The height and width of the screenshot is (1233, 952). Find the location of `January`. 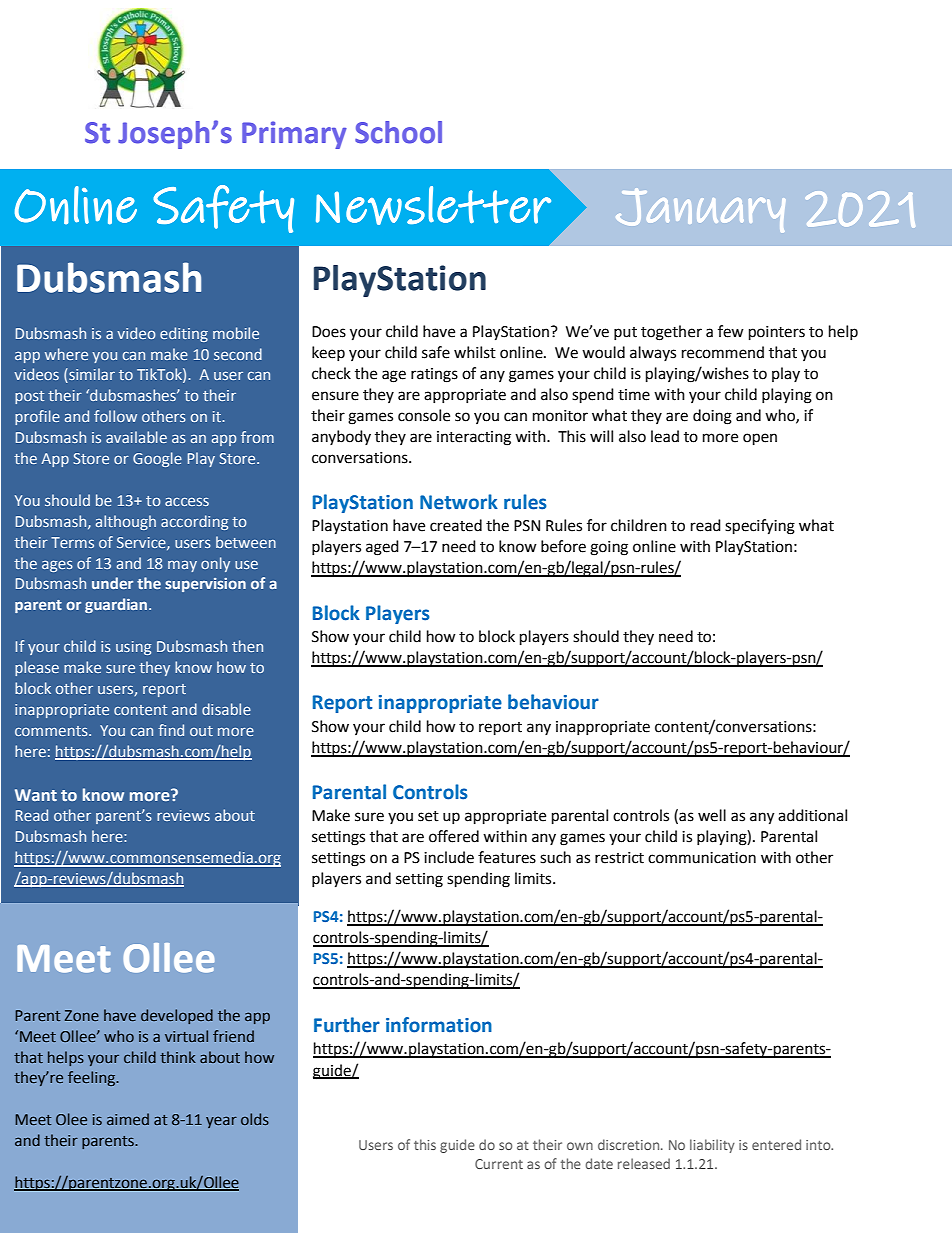

January is located at coordinates (700, 210).
